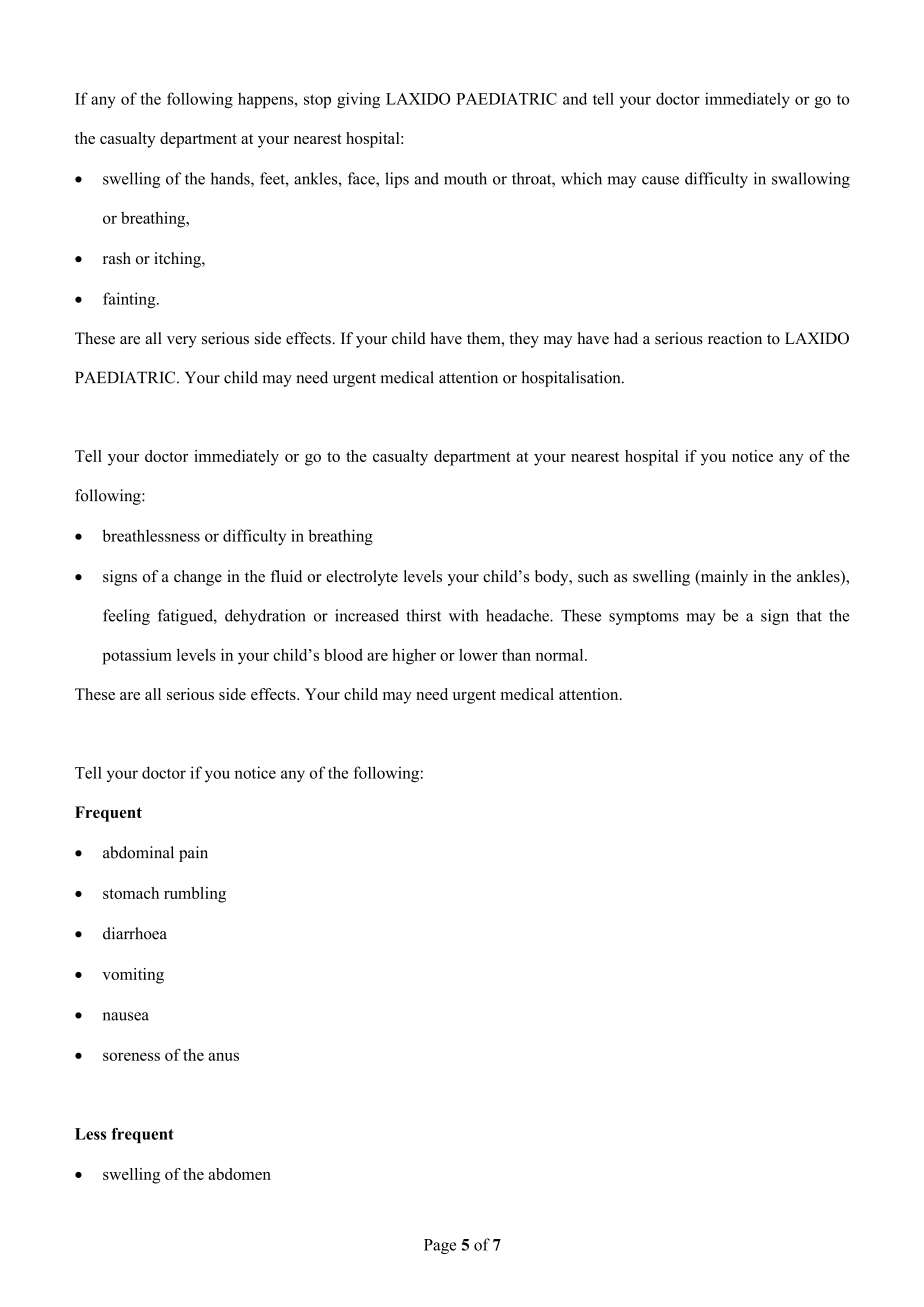  What do you see at coordinates (478, 655) in the page?
I see `lower` at bounding box center [478, 655].
